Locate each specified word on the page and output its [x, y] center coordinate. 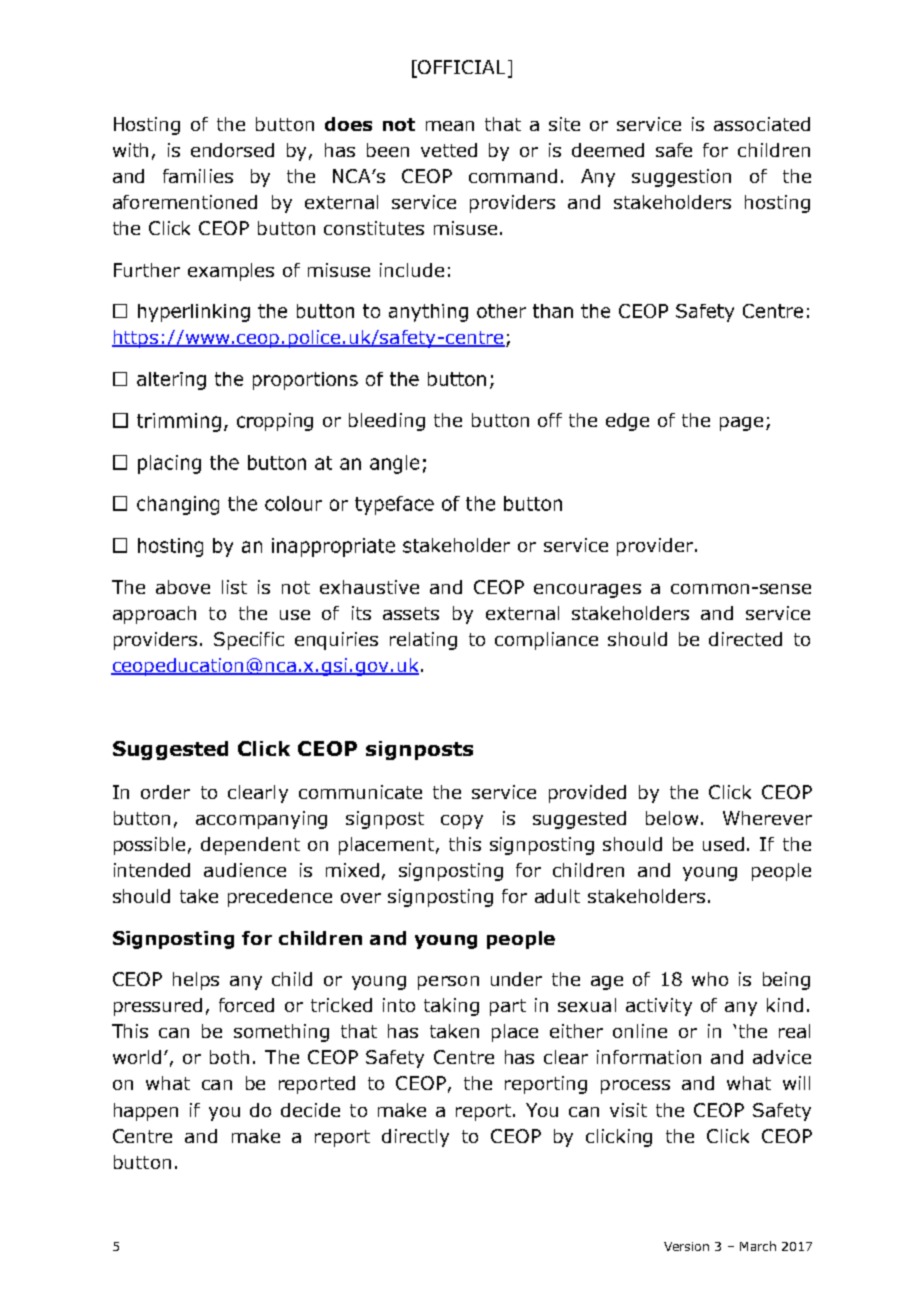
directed [745, 639]
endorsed [232, 150]
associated [762, 124]
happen [146, 1112]
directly [415, 1138]
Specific [249, 641]
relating [423, 641]
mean [450, 126]
